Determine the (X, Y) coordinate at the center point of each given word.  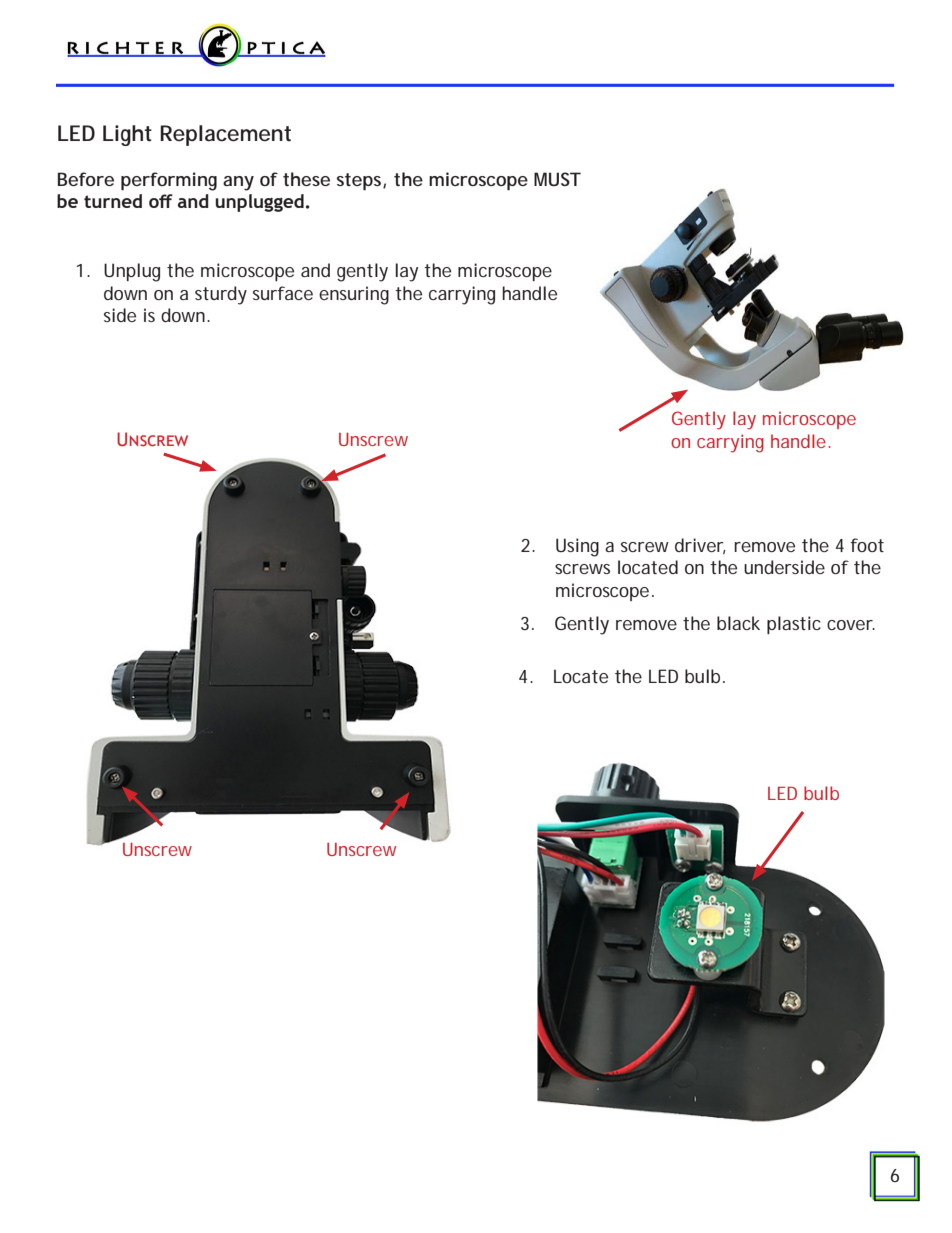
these (306, 179)
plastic (794, 625)
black (738, 623)
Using (577, 547)
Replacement (225, 135)
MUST (557, 179)
